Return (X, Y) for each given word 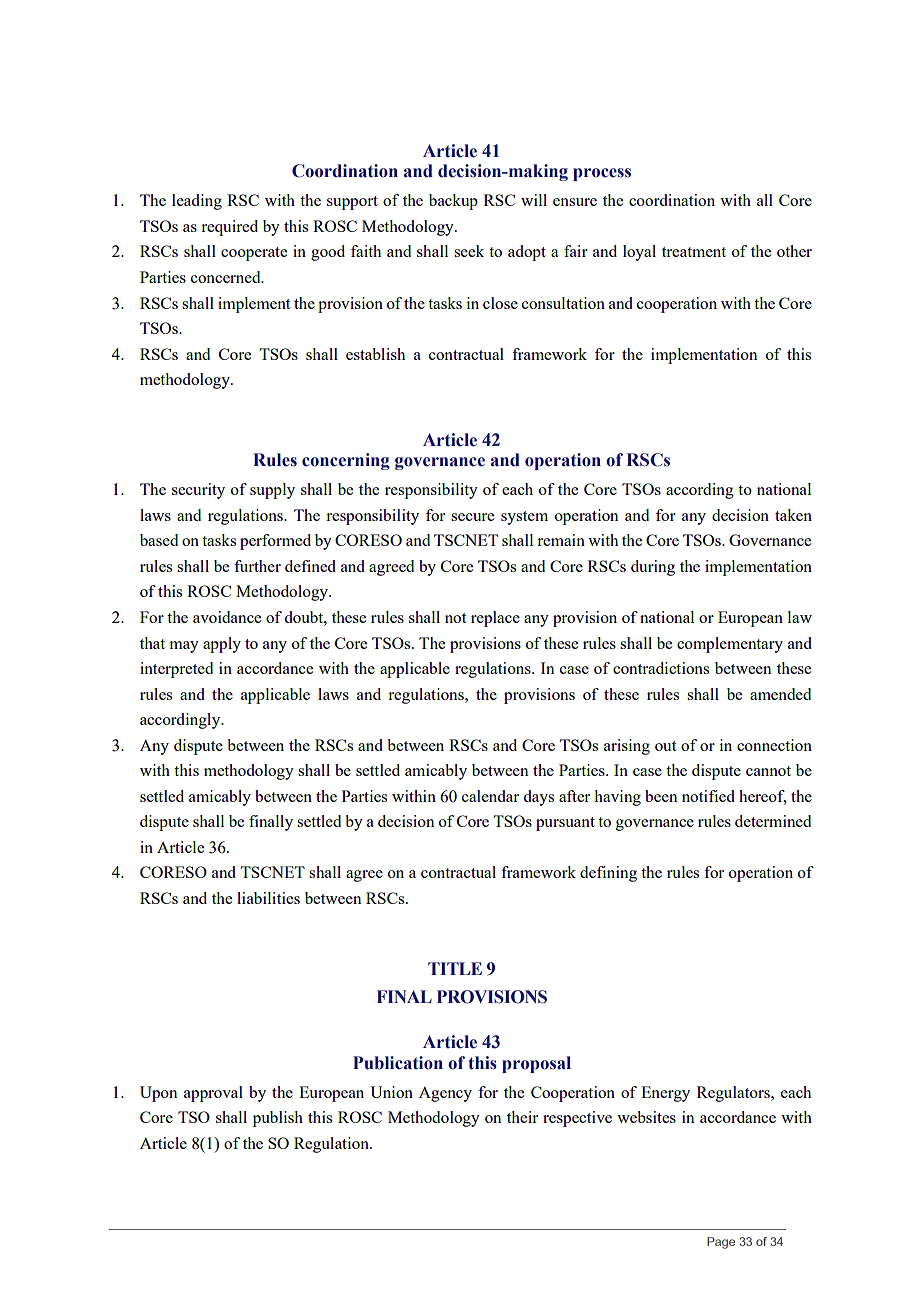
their (522, 1117)
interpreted (176, 670)
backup (453, 202)
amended (780, 694)
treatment (694, 252)
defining (608, 874)
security (198, 491)
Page (721, 1243)
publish (278, 1119)
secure (472, 517)
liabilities (268, 898)
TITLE (455, 968)
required (229, 228)
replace (495, 619)
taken (793, 515)
